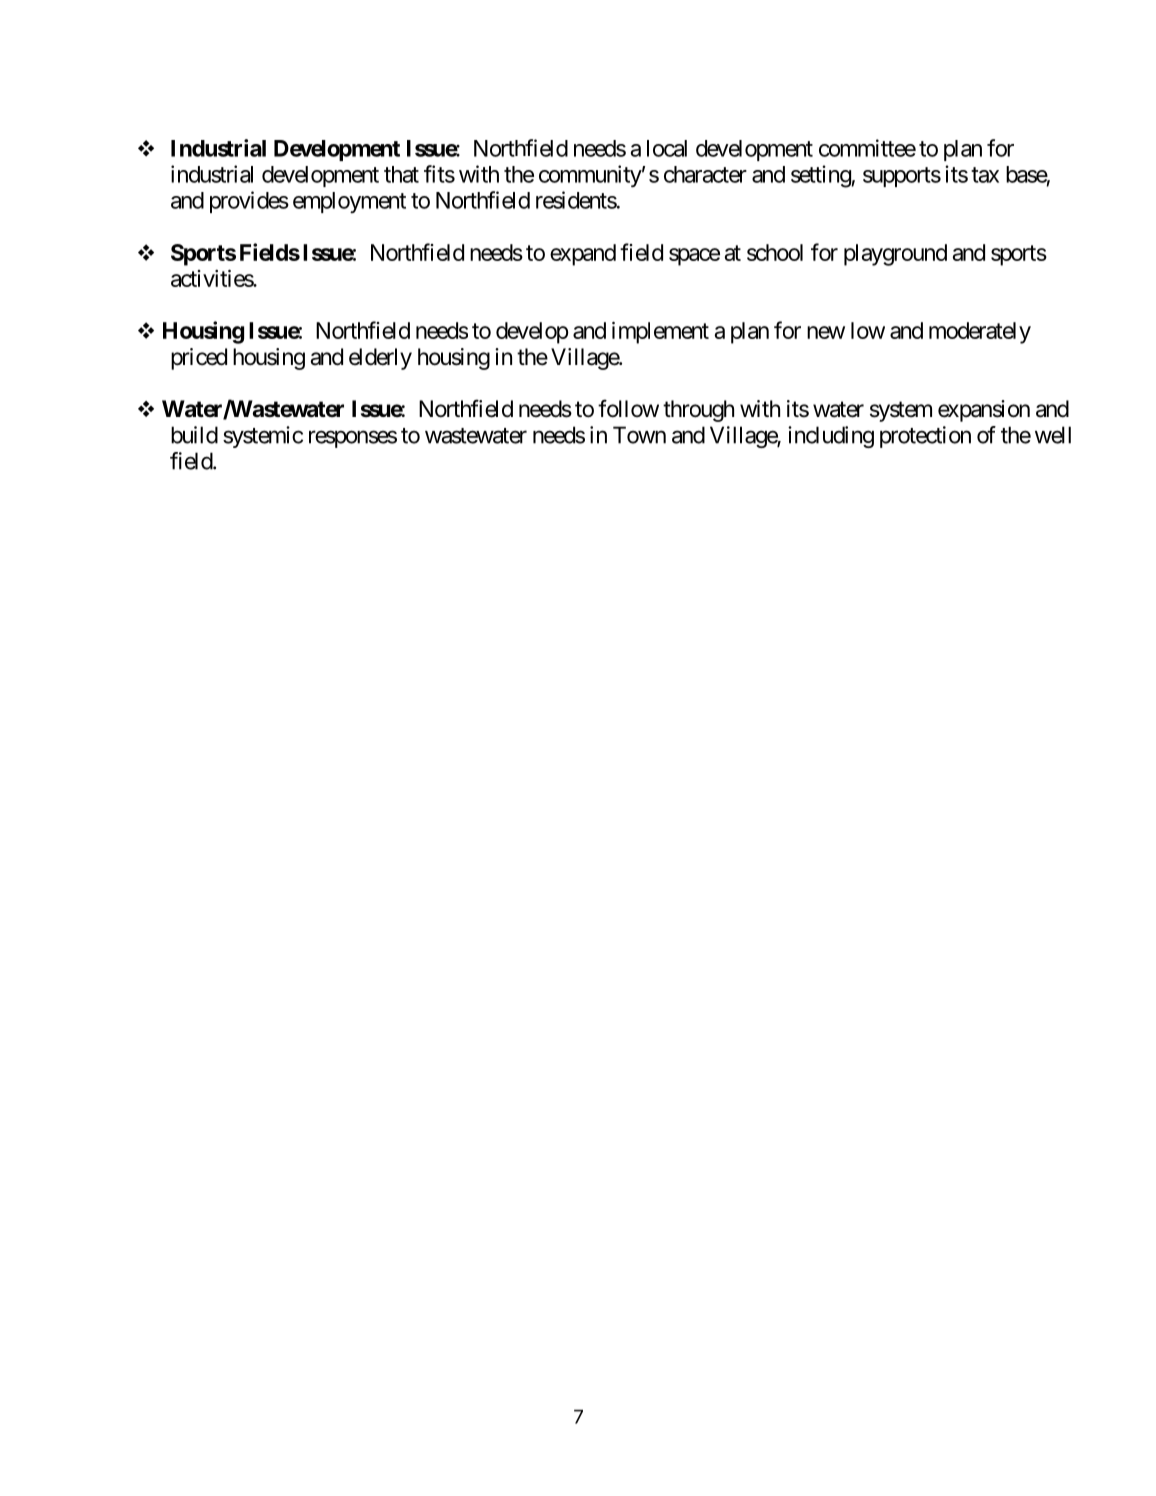 The image size is (1156, 1496). I want to click on that, so click(401, 174).
